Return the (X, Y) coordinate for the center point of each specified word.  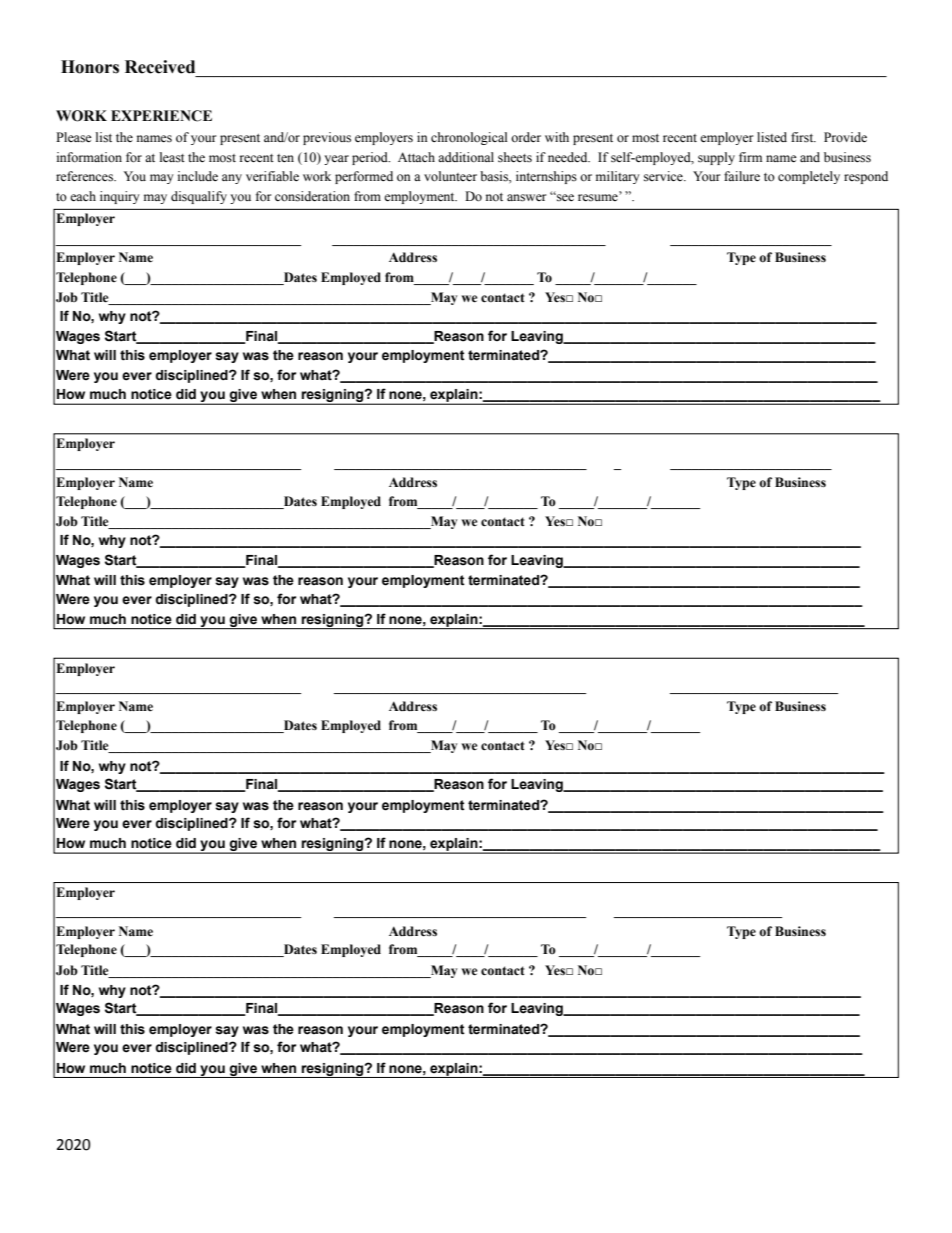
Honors (90, 67)
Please (74, 137)
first (803, 137)
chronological (469, 138)
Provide (845, 137)
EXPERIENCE (161, 116)
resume (599, 196)
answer (526, 198)
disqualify (199, 197)
